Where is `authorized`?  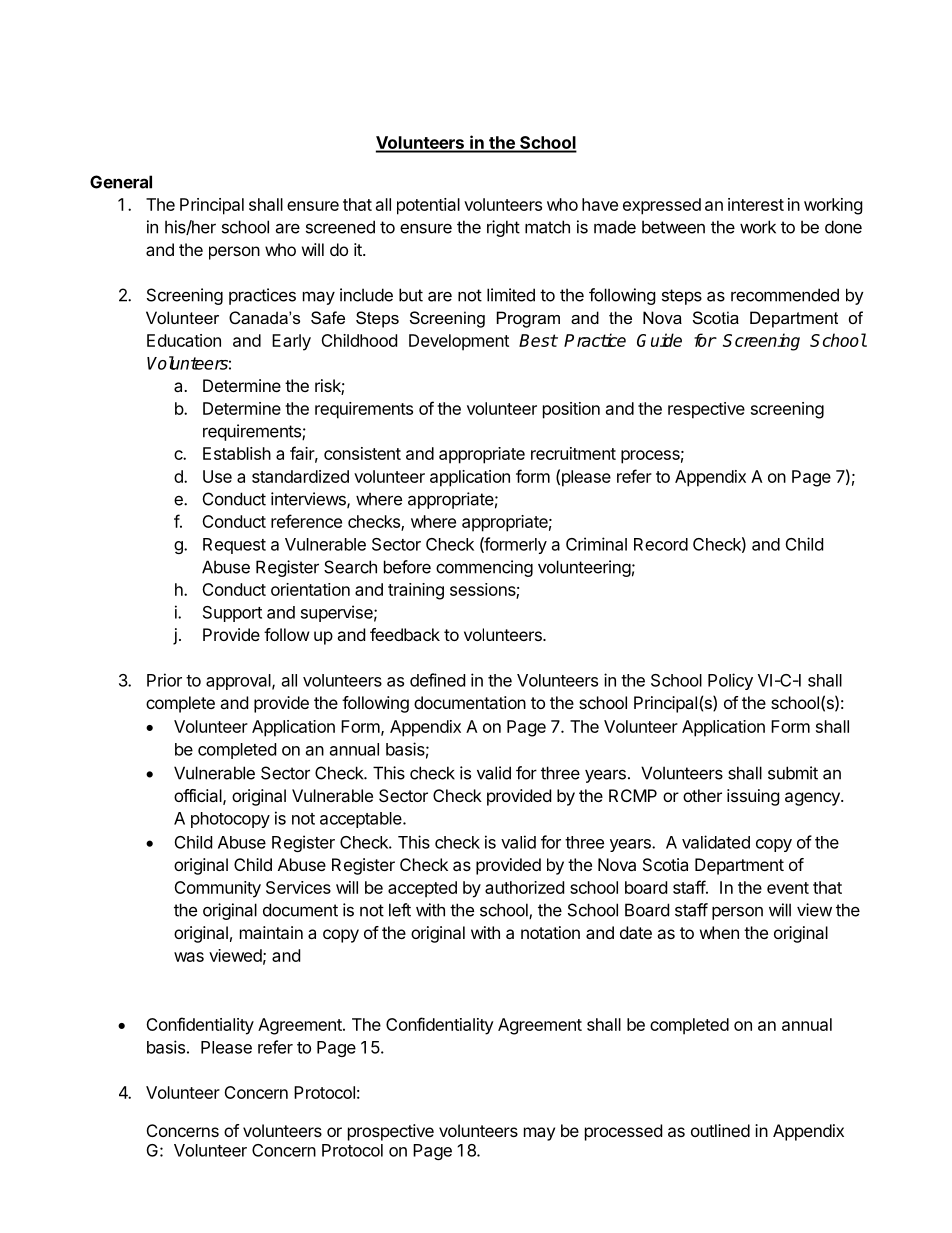
authorized is located at coordinates (524, 887).
